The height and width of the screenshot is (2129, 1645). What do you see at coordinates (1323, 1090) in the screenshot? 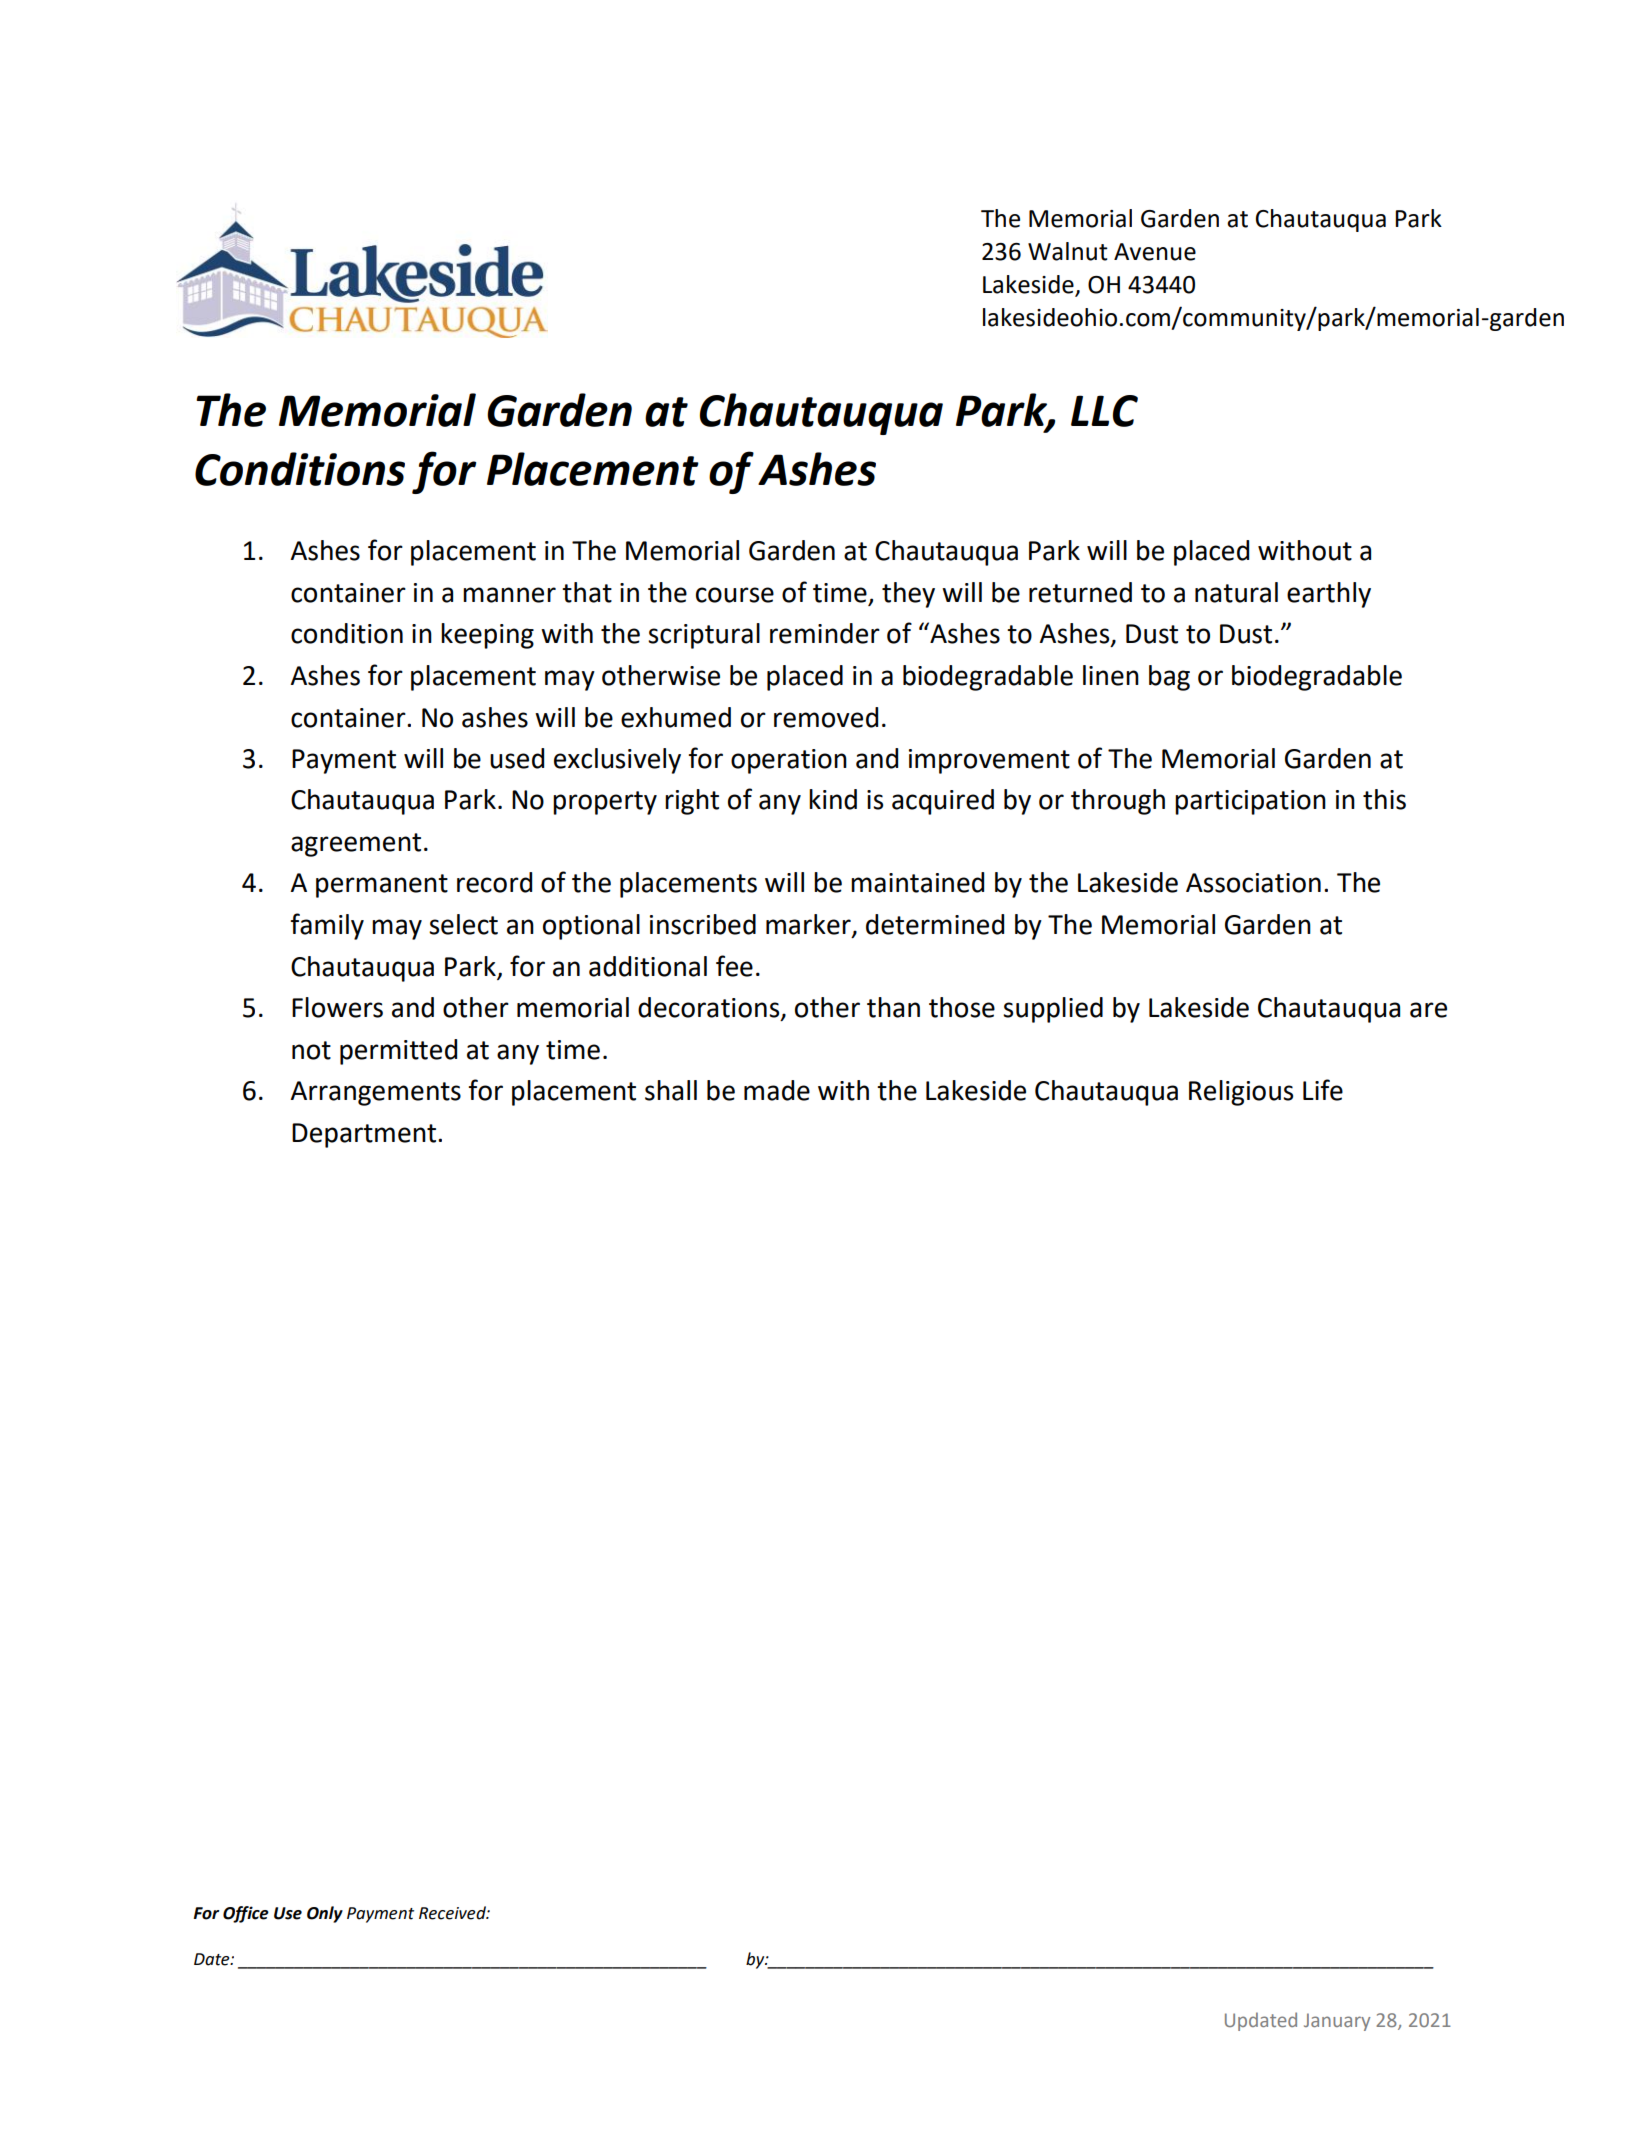
I see `Life` at bounding box center [1323, 1090].
